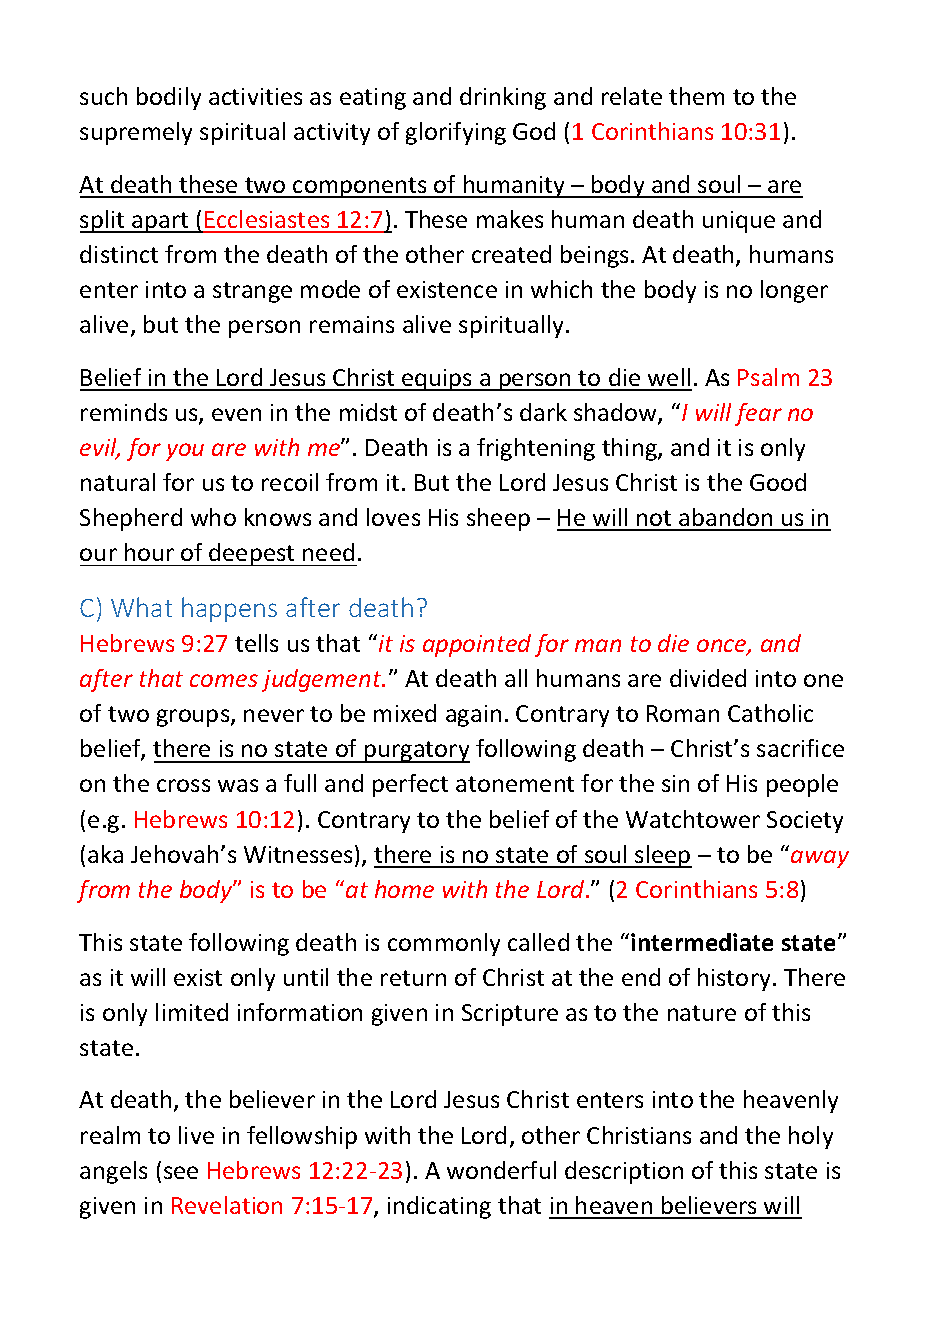  What do you see at coordinates (181, 1172) in the screenshot?
I see `see` at bounding box center [181, 1172].
